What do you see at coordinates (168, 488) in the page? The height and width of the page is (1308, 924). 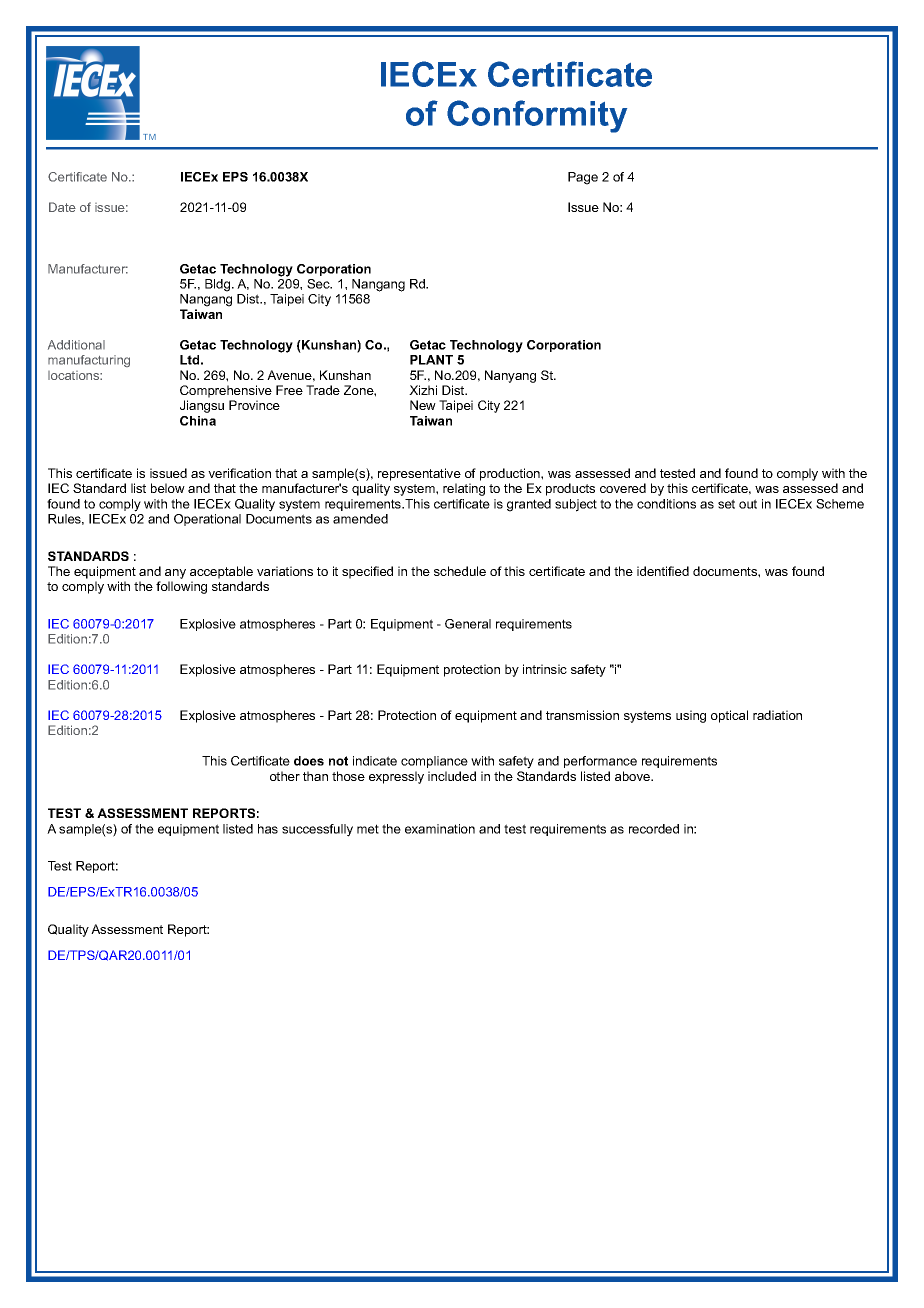 I see `below` at bounding box center [168, 488].
